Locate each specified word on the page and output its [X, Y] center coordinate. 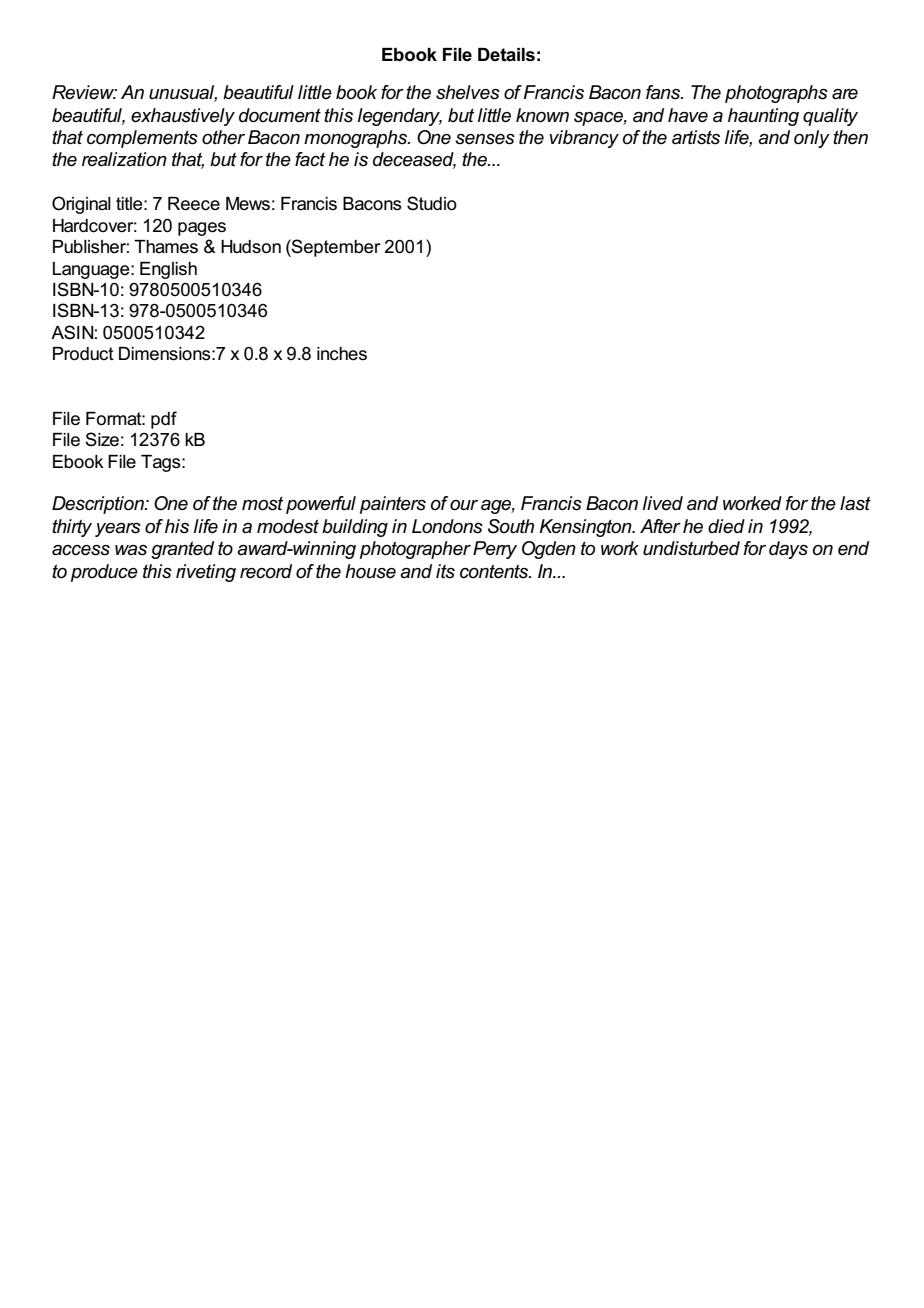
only [812, 139]
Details [506, 55]
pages [202, 229]
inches [342, 354]
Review [84, 92]
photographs [776, 94]
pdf [164, 420]
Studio [432, 203]
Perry [495, 550]
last [855, 503]
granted [182, 550]
